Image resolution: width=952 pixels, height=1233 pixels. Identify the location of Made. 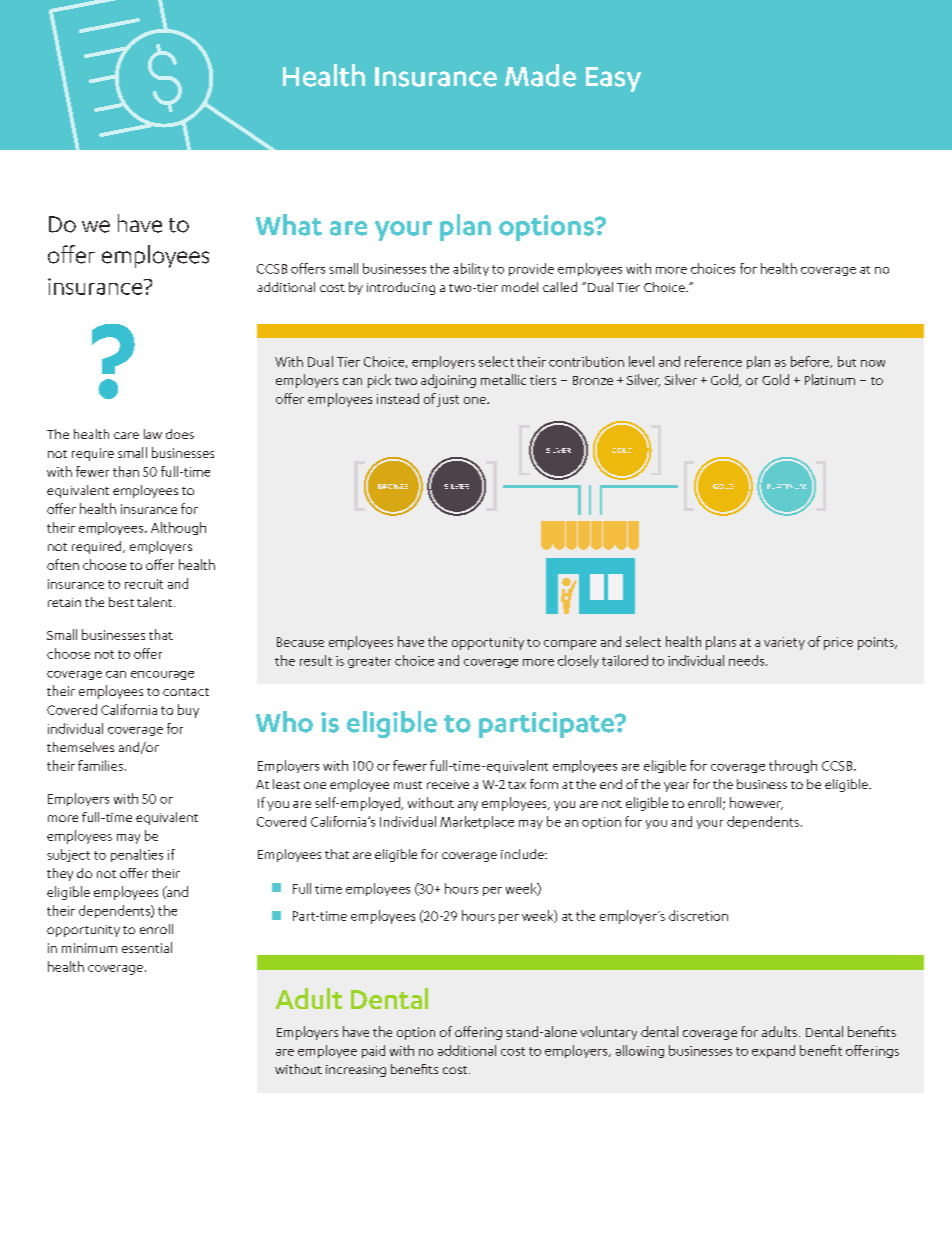
(540, 75).
